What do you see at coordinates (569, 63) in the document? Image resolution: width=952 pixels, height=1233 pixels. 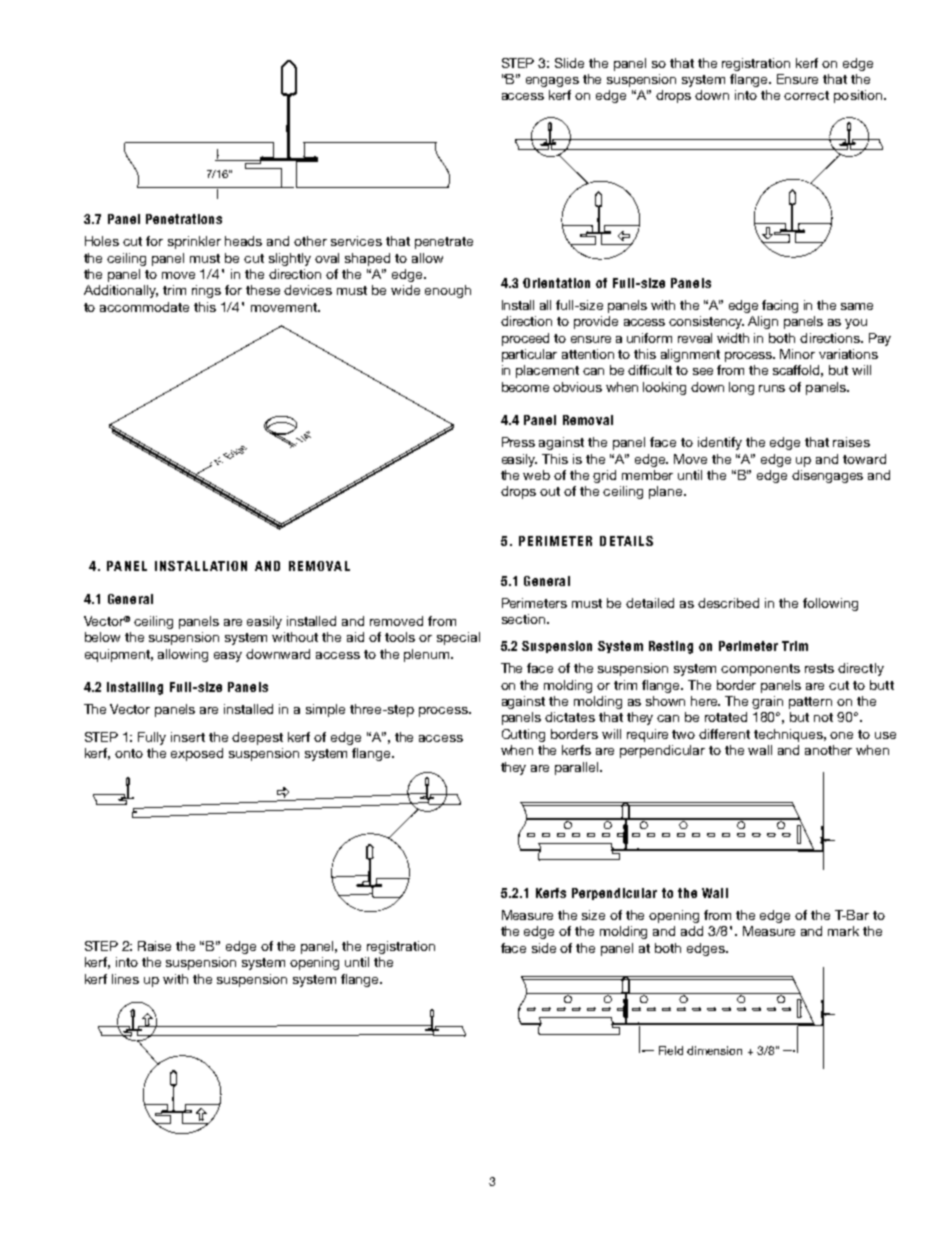 I see `Slide` at bounding box center [569, 63].
